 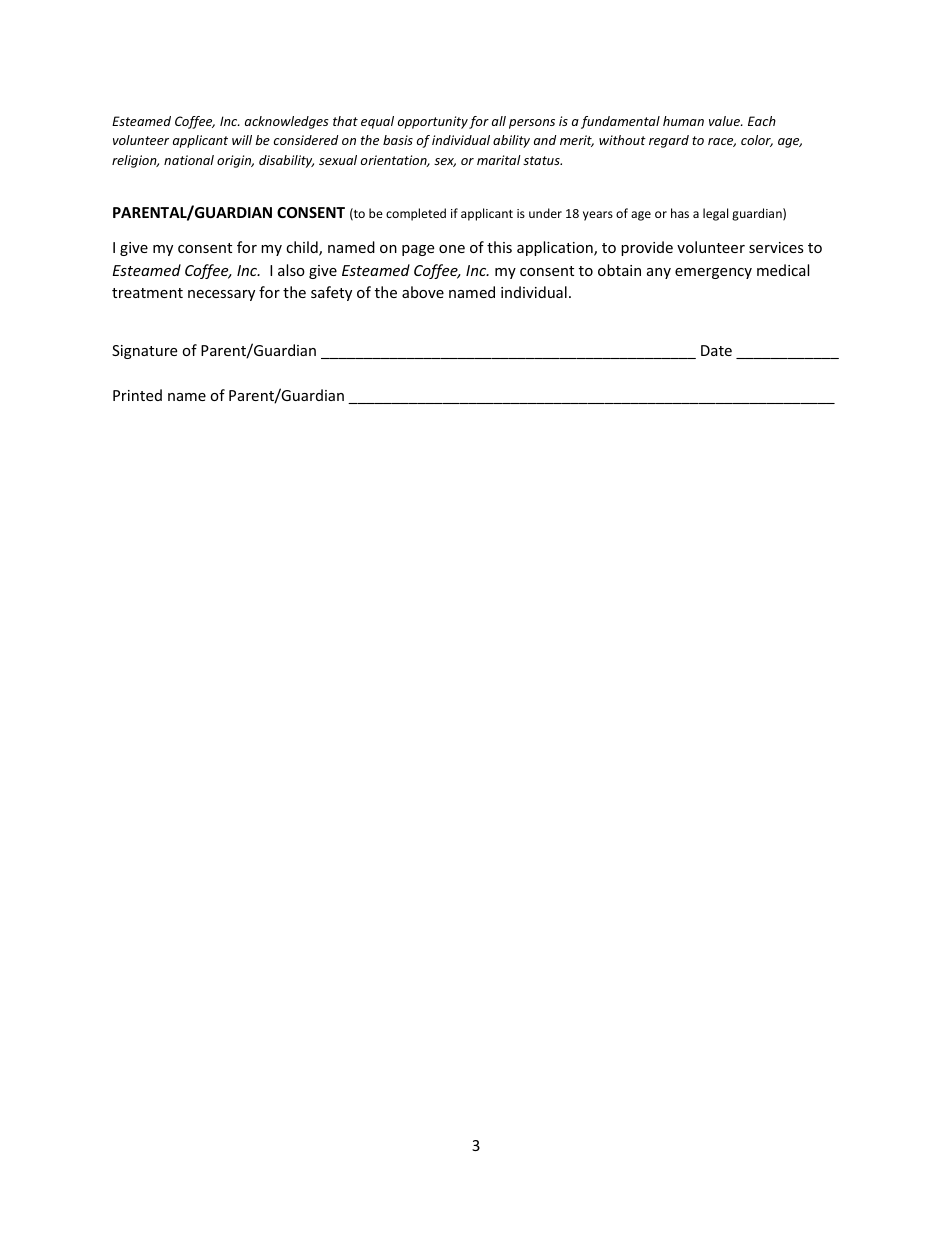 What do you see at coordinates (713, 273) in the page?
I see `emergency` at bounding box center [713, 273].
